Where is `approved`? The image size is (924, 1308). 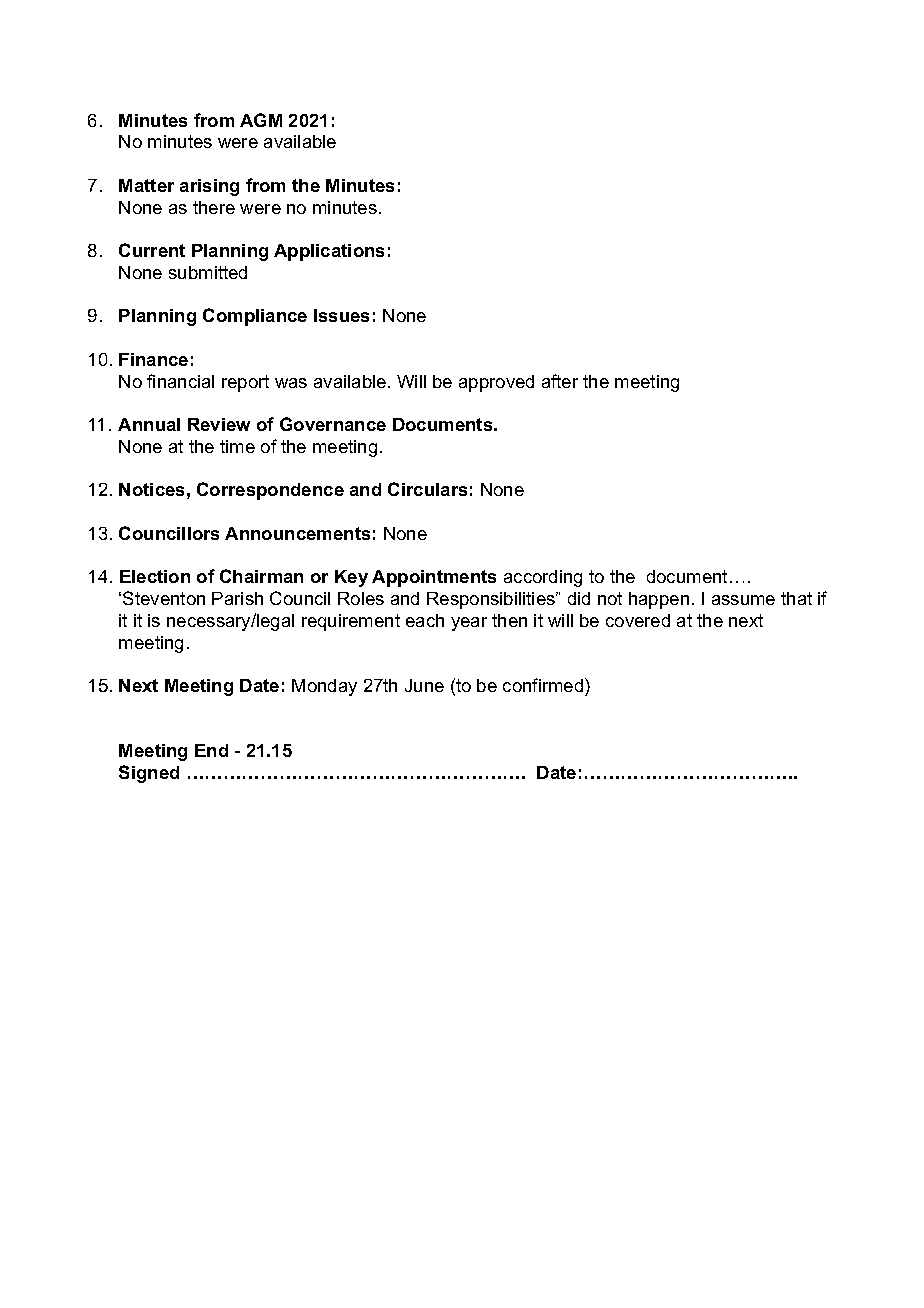
approved is located at coordinates (496, 383).
